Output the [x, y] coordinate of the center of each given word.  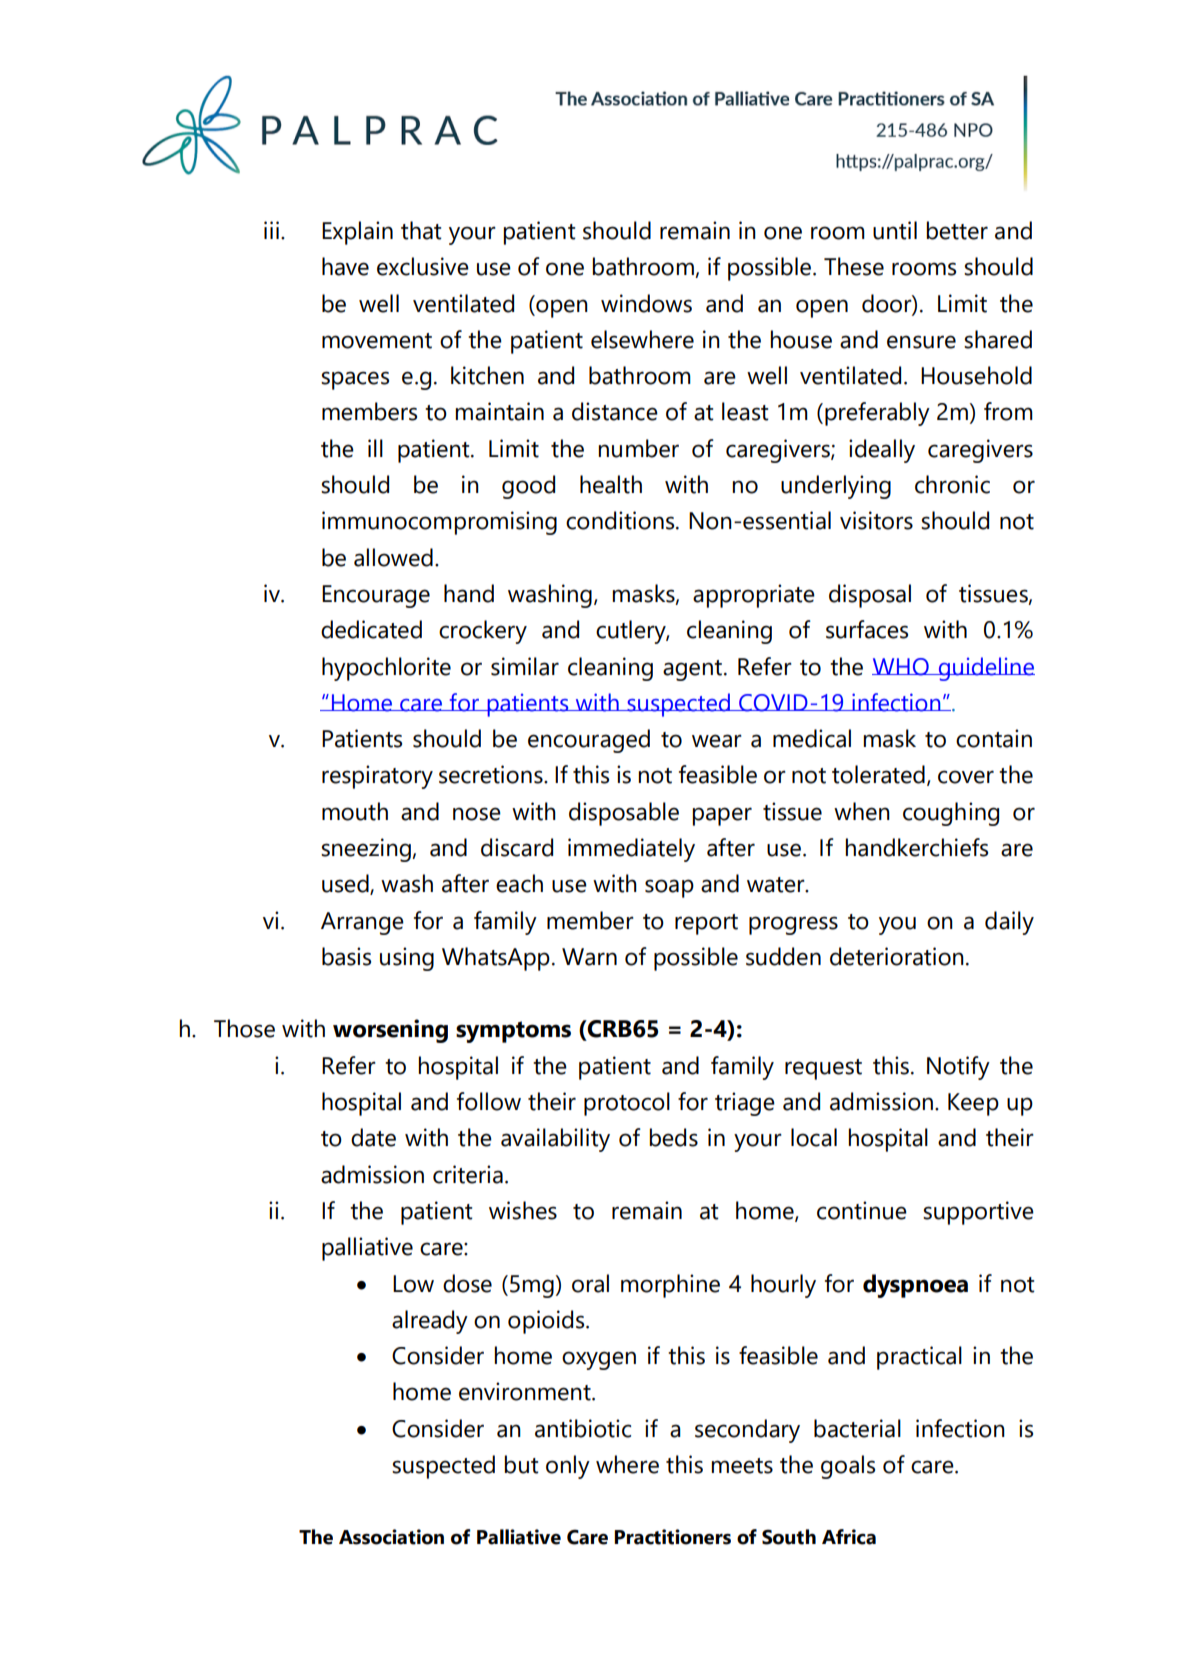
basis [346, 956]
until [895, 230]
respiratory [377, 777]
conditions [621, 520]
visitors [876, 520]
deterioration [897, 956]
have [345, 266]
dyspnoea [915, 1286]
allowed [393, 557]
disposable [624, 814]
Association [391, 1537]
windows [646, 303]
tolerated [878, 774]
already [430, 1322]
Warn [589, 957]
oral [590, 1283]
